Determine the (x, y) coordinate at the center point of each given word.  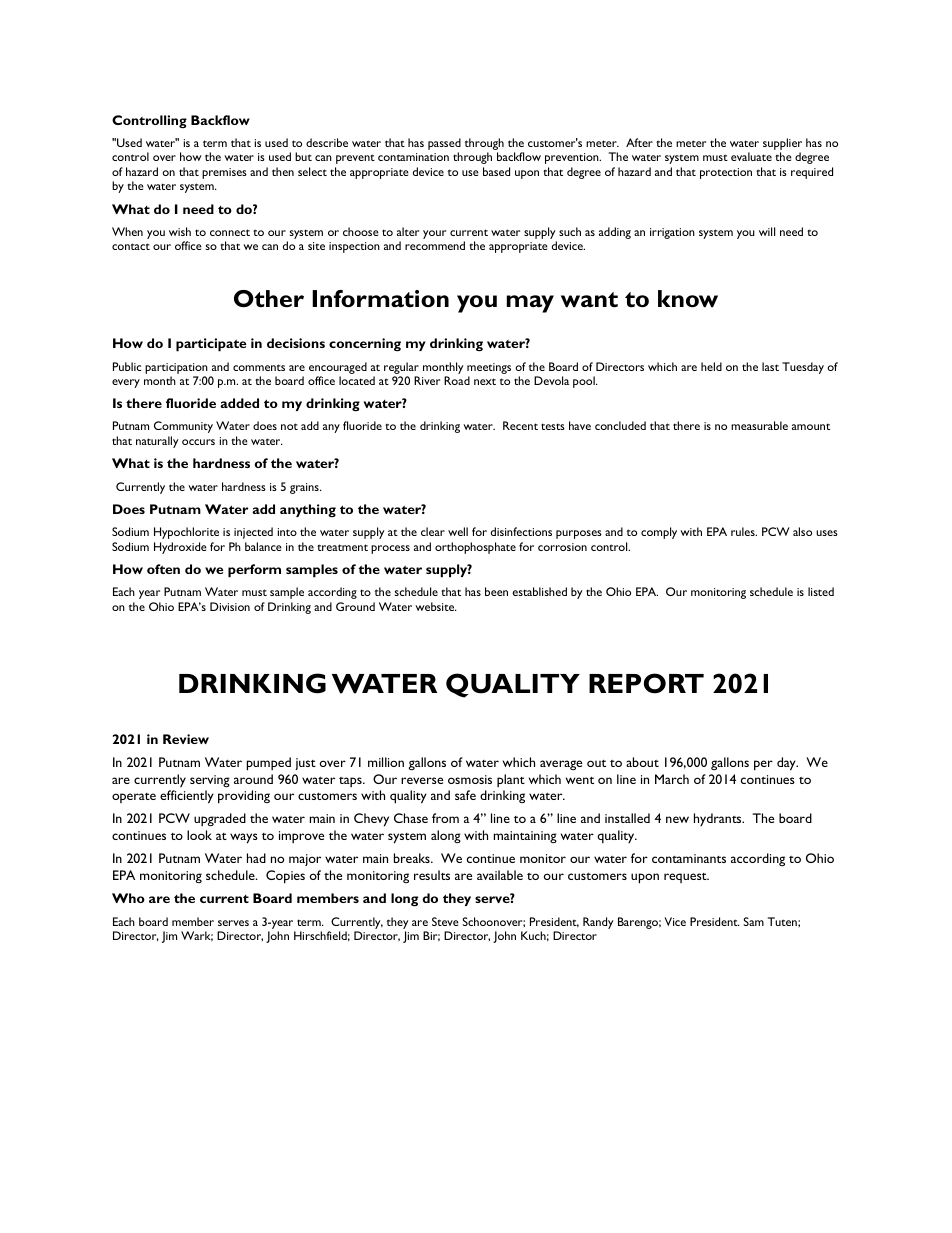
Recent (520, 425)
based (496, 171)
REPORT (646, 683)
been (496, 591)
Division (230, 606)
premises (224, 173)
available (500, 875)
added (239, 403)
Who (128, 898)
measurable (759, 425)
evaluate (751, 156)
